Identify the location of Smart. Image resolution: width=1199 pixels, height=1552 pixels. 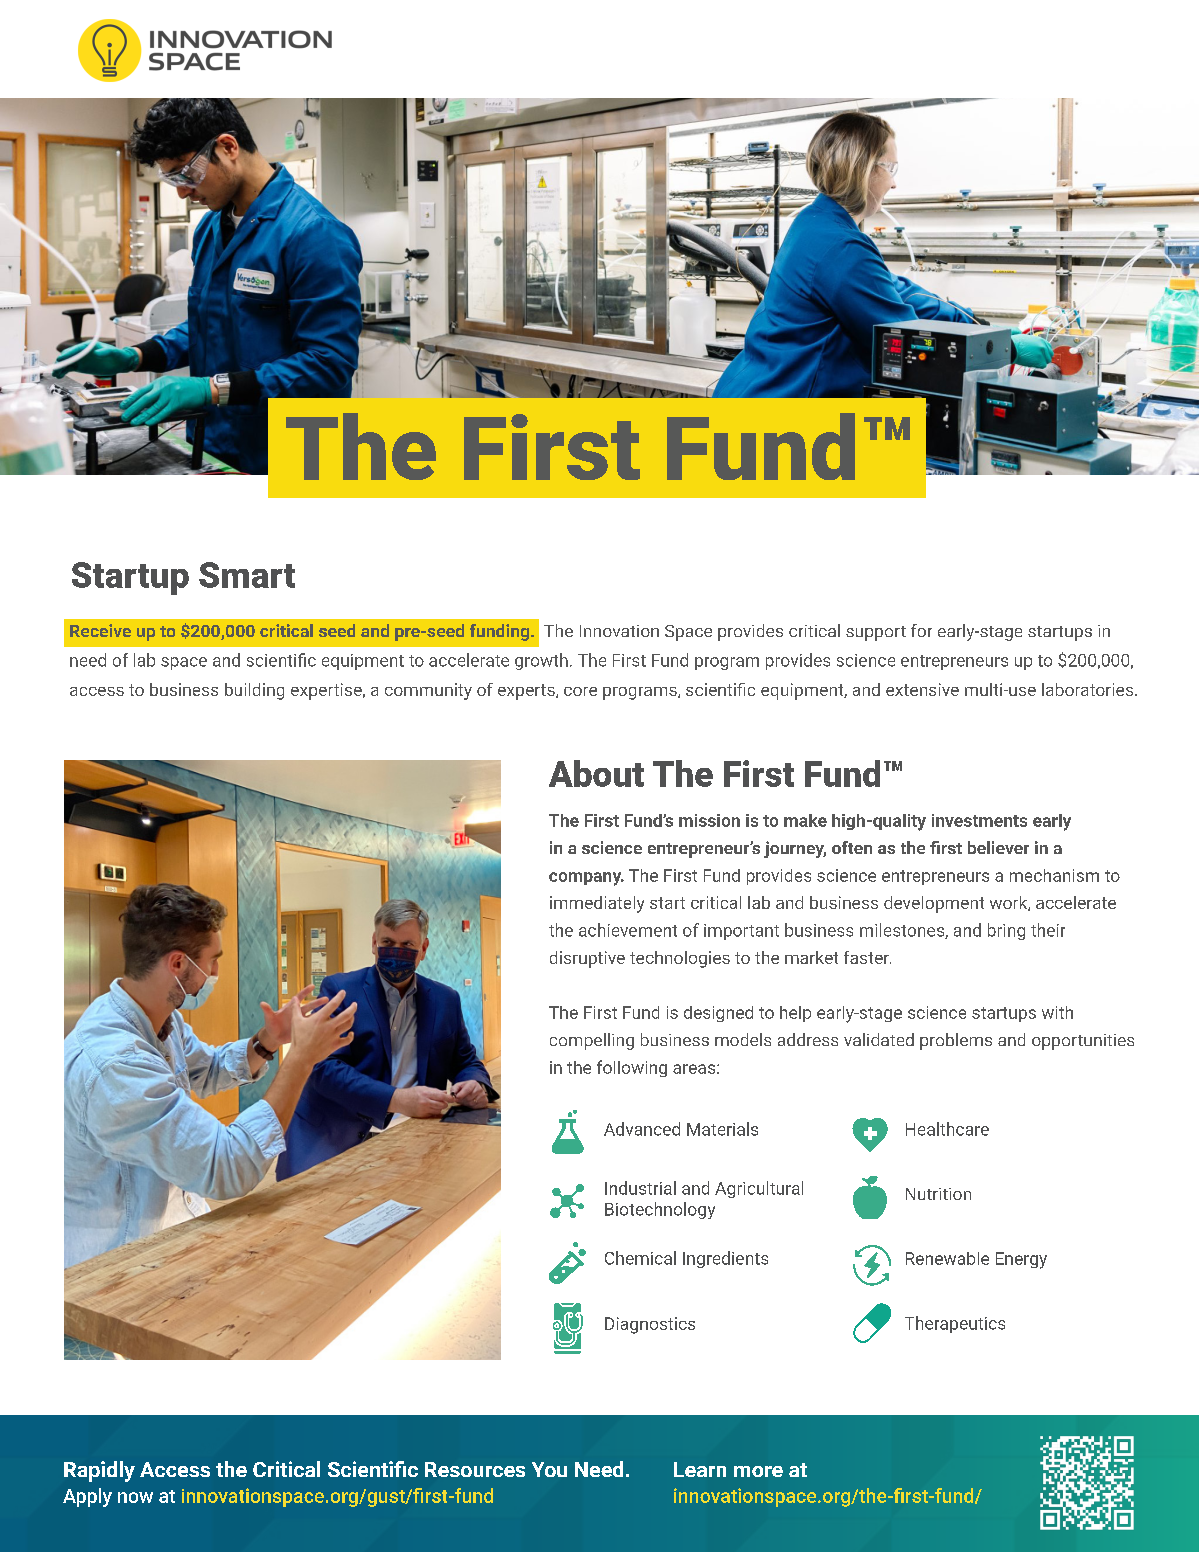
(247, 575).
